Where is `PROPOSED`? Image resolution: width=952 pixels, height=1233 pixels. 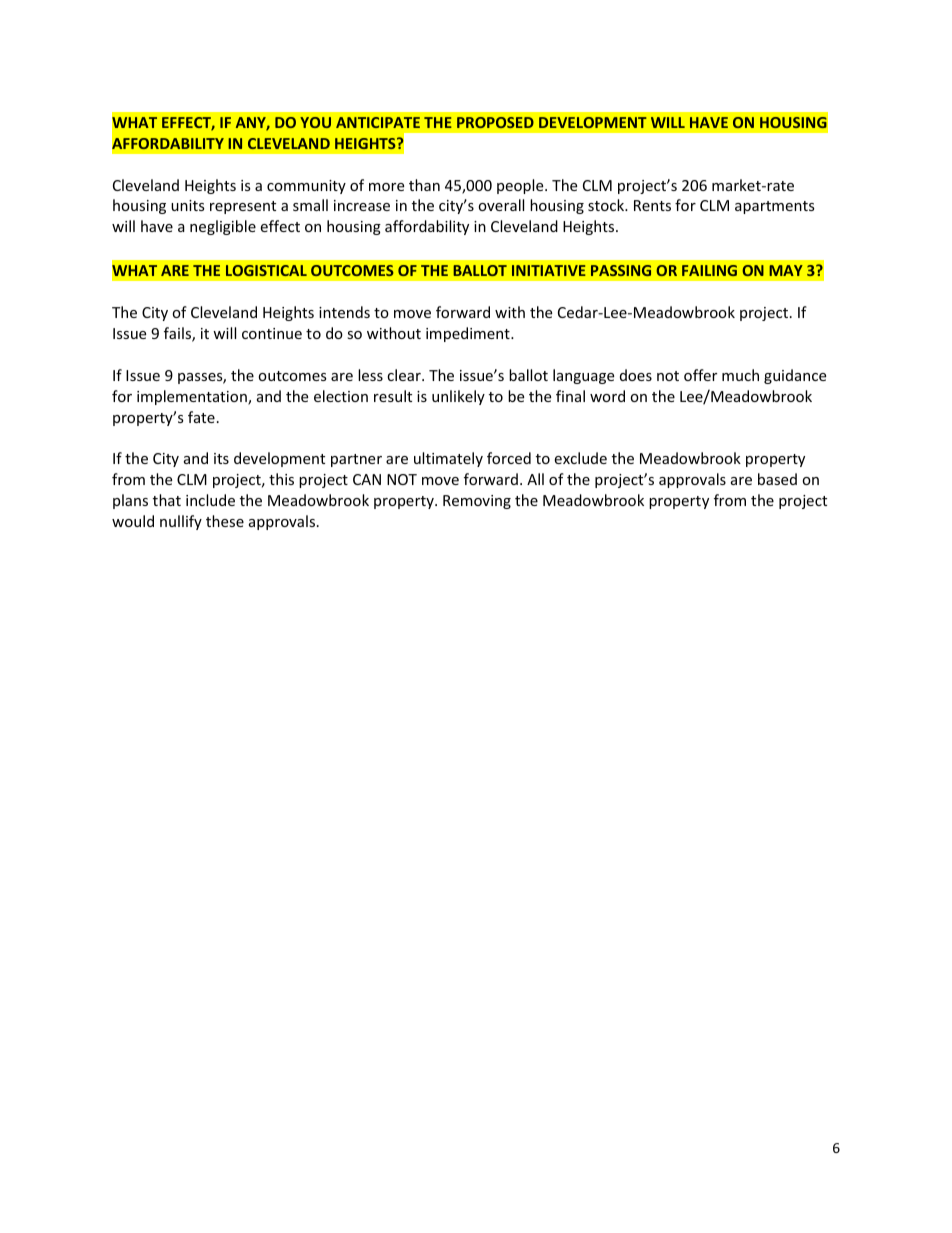 PROPOSED is located at coordinates (495, 122).
